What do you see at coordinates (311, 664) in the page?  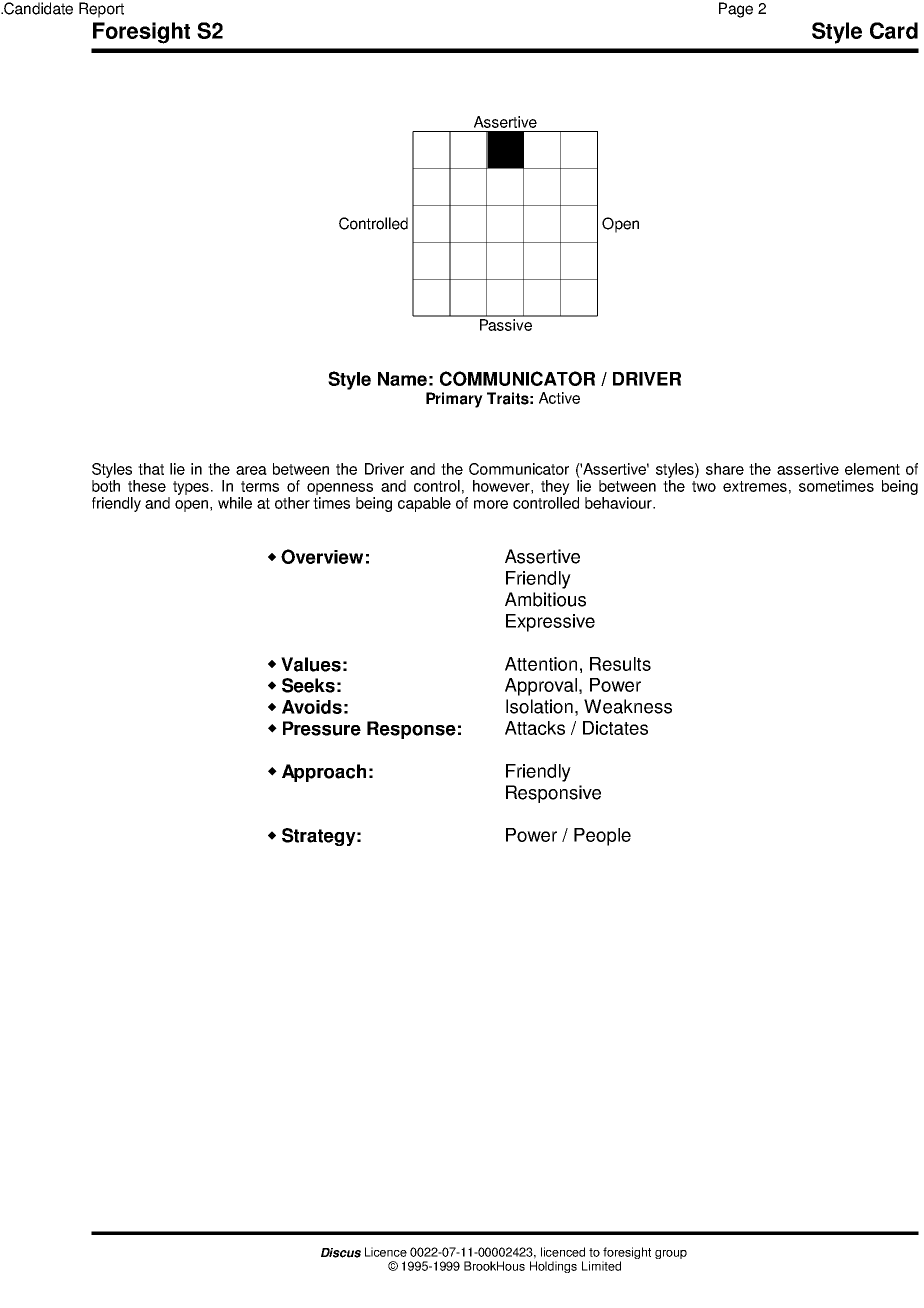 I see `Values` at bounding box center [311, 664].
